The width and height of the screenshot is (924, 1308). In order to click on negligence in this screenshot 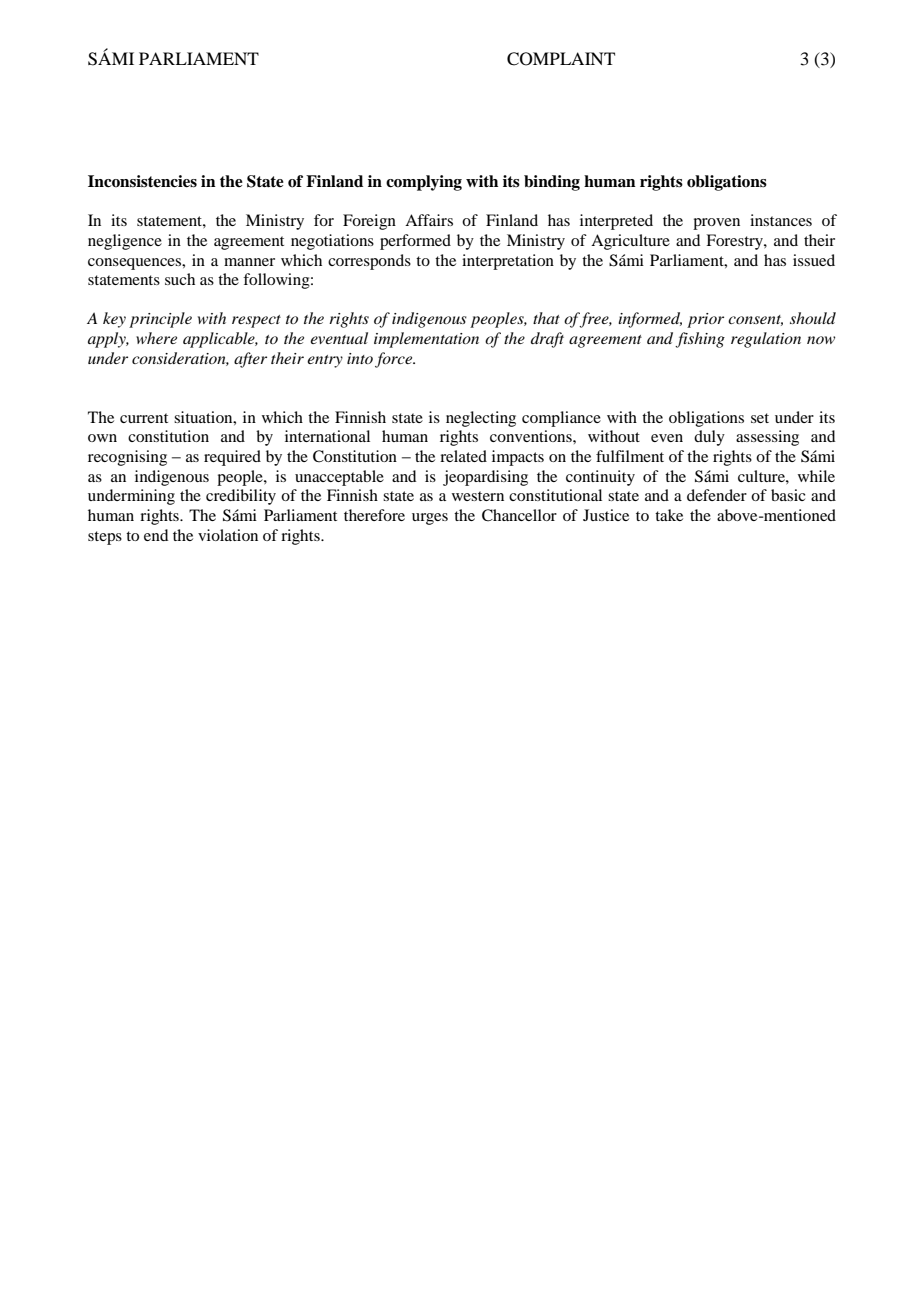, I will do `click(125, 242)`.
